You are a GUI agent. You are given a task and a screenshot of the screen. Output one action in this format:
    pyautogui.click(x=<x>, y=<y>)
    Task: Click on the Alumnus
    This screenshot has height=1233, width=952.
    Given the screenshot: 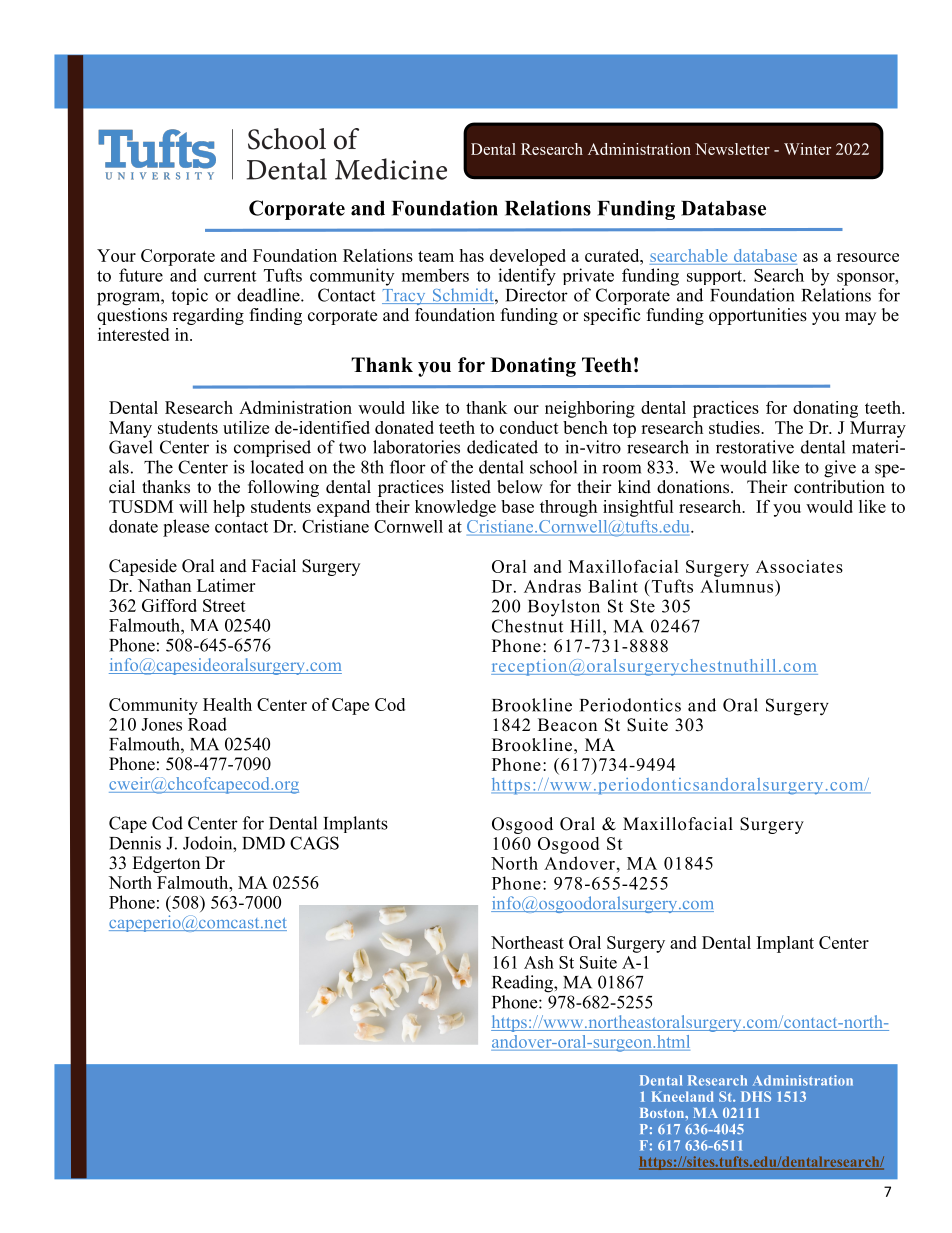 What is the action you would take?
    pyautogui.click(x=736, y=586)
